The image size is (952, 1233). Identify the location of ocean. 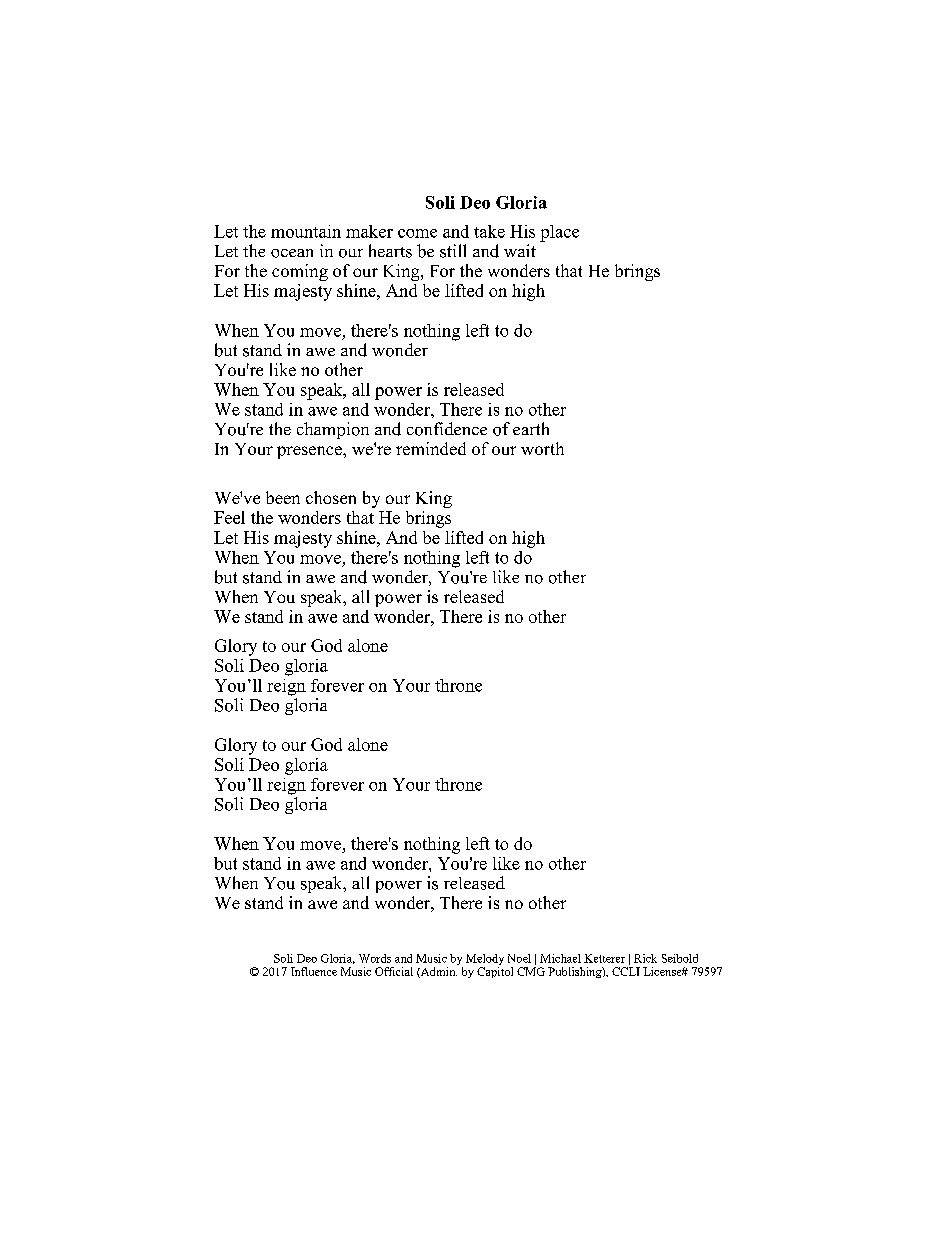
(292, 253).
